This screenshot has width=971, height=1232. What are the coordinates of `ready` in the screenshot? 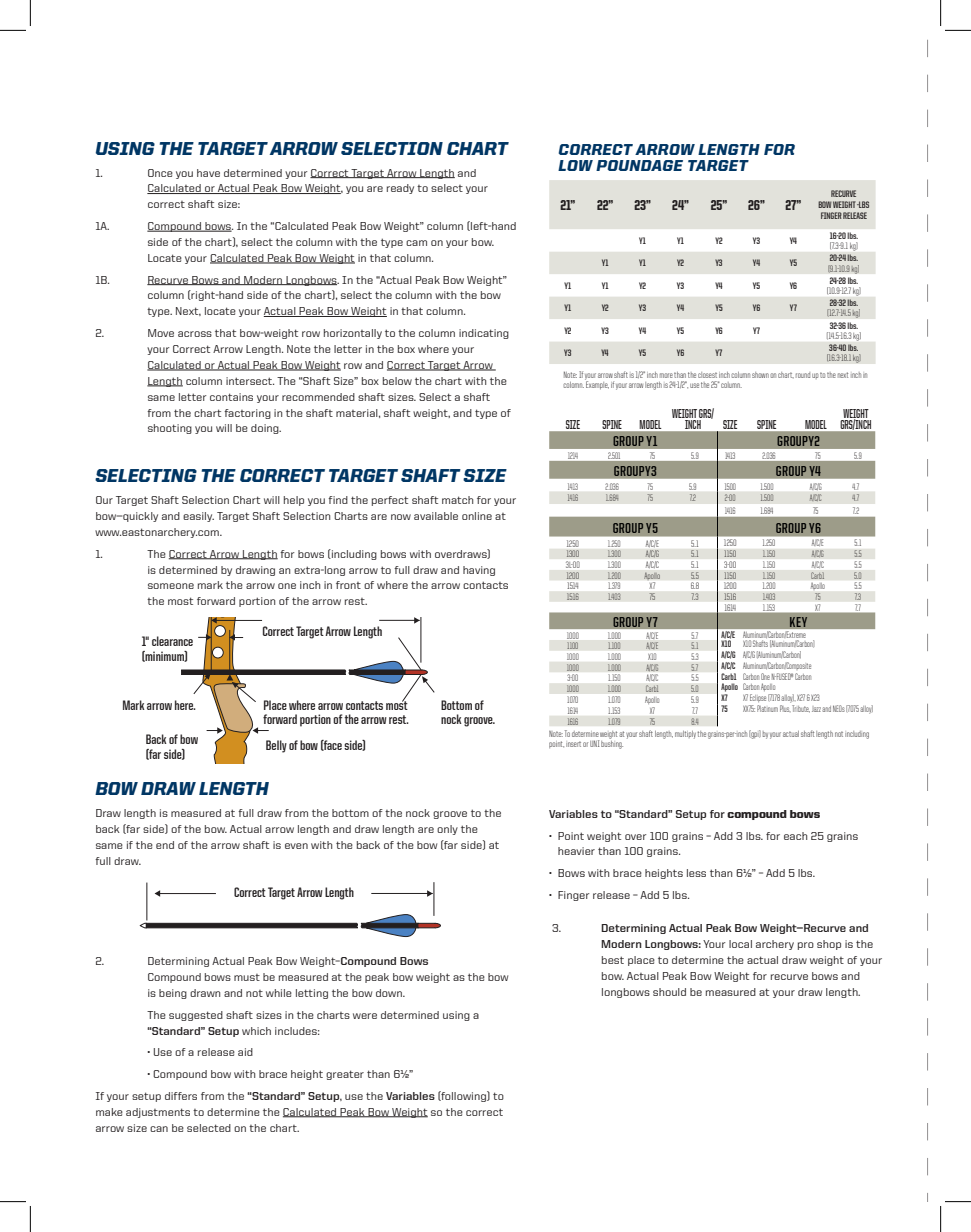 It's located at (400, 189).
